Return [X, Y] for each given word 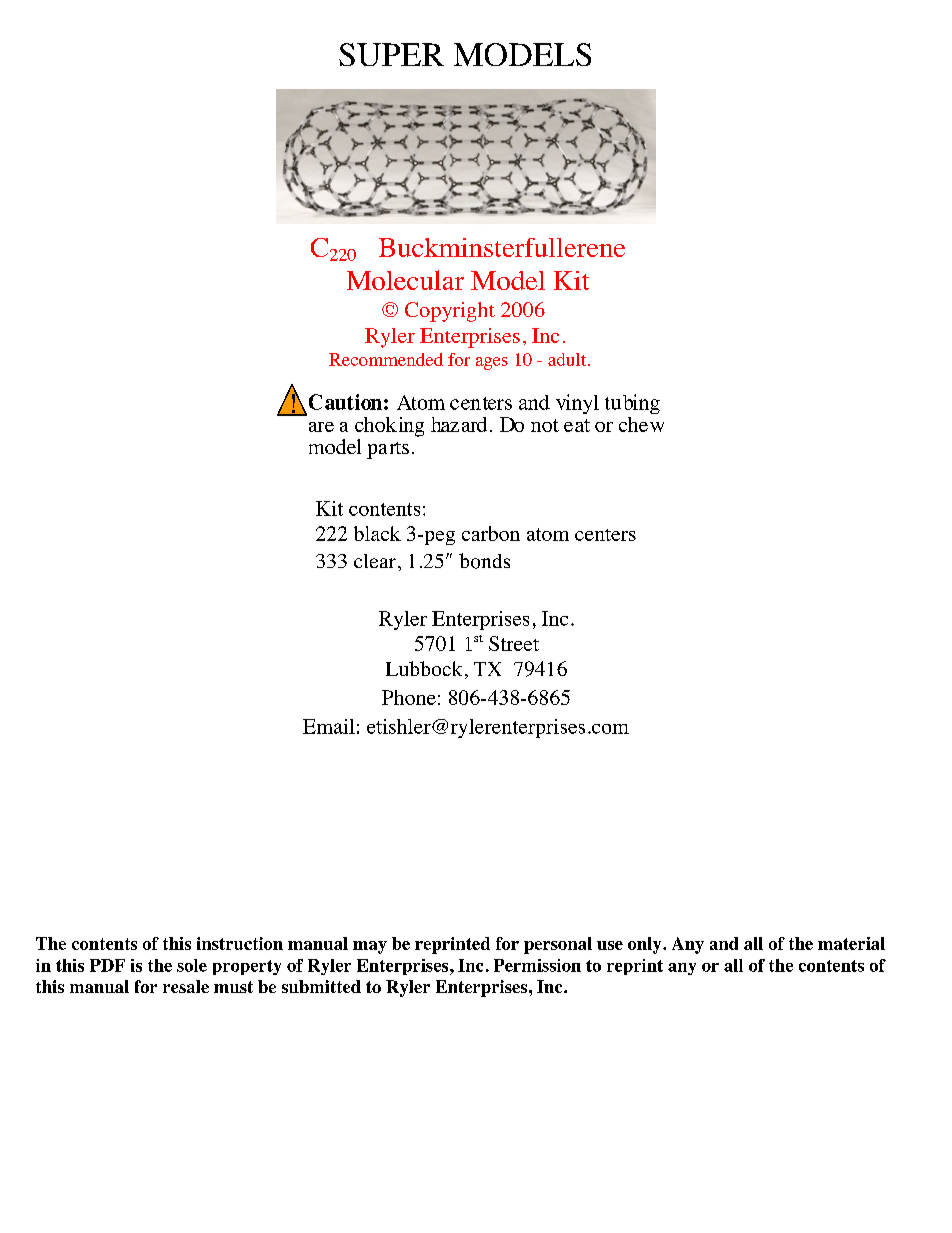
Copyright [450, 312]
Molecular [405, 280]
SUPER [391, 54]
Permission [537, 965]
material [851, 943]
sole [192, 965]
